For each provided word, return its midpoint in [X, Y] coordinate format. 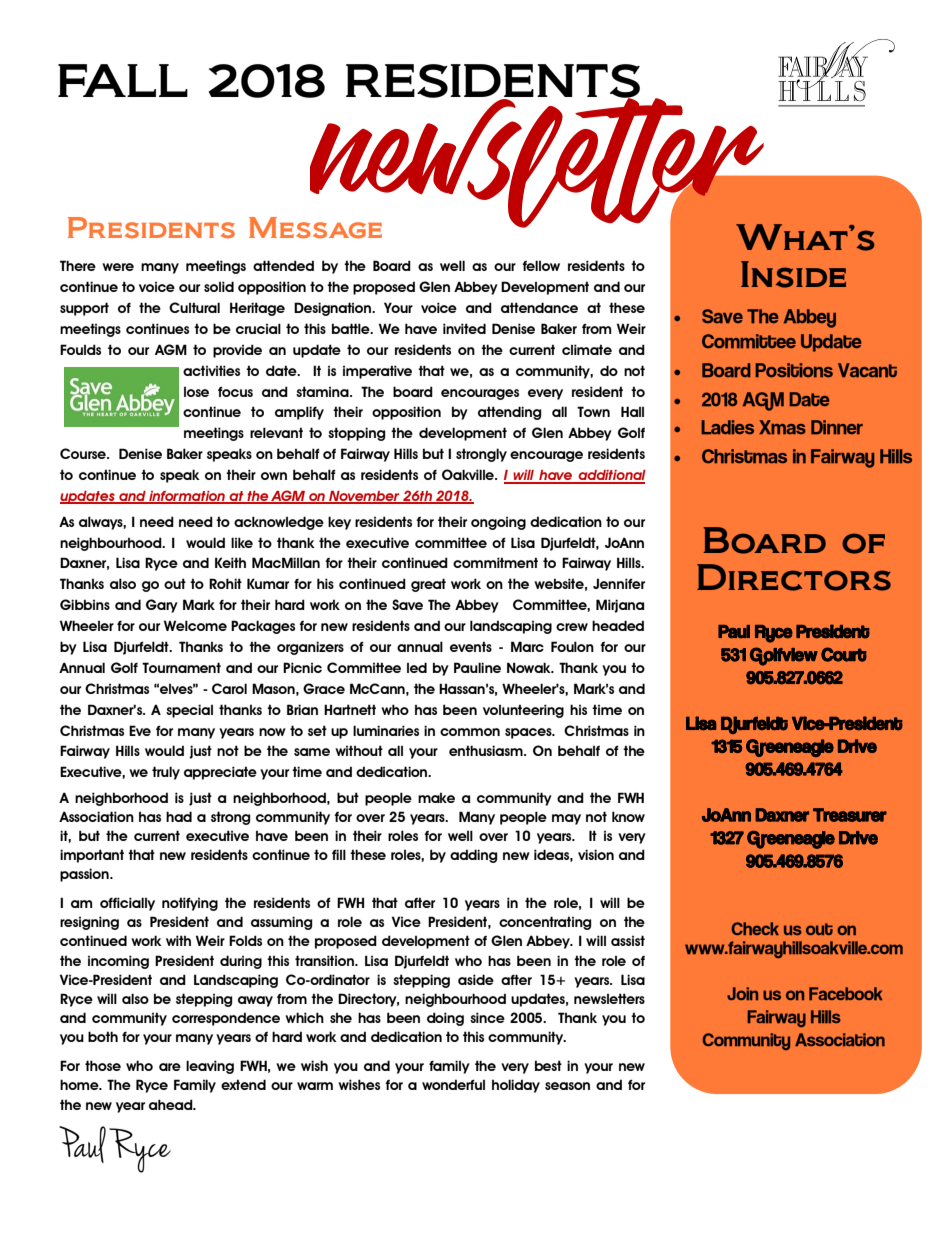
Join [742, 993]
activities [211, 370]
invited [464, 328]
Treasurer [850, 815]
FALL [123, 80]
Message [315, 228]
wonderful [453, 1084]
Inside [793, 274]
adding [474, 856]
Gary [162, 606]
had [179, 816]
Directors [794, 577]
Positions [794, 370]
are [170, 1067]
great [428, 585]
